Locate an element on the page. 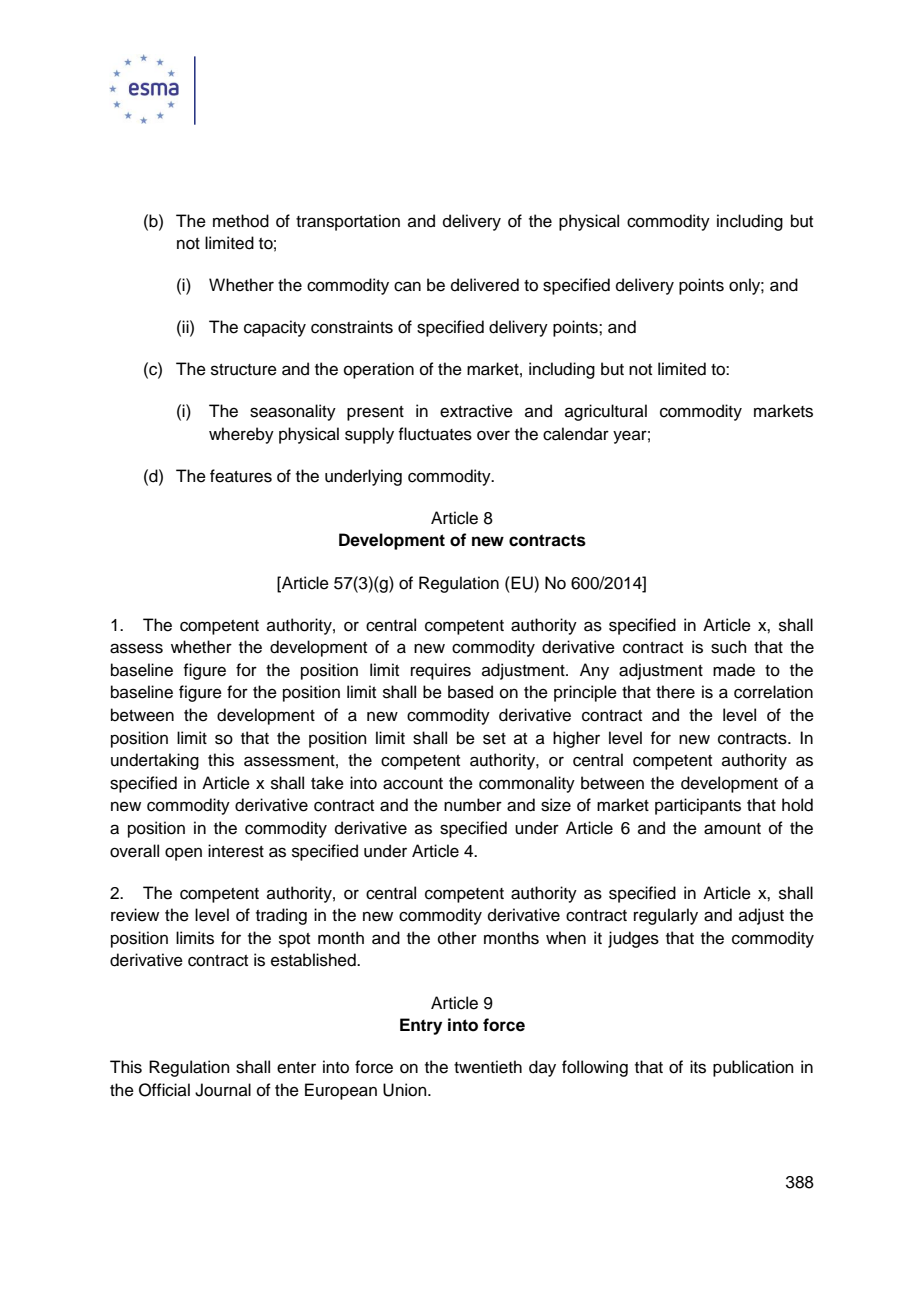  delivered is located at coordinates (485, 285).
